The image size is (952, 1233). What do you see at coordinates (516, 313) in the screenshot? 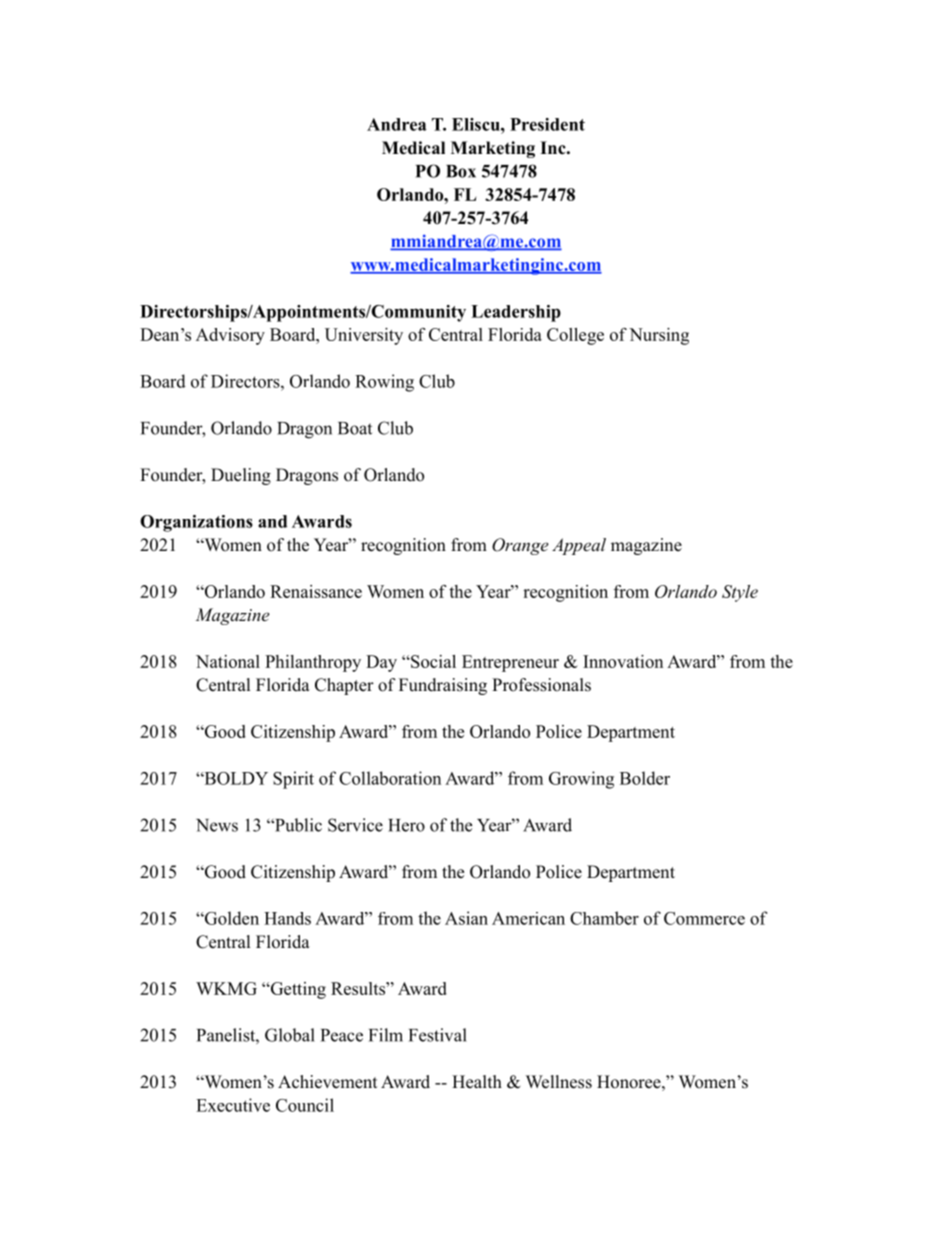
I see `Leadership` at bounding box center [516, 313].
